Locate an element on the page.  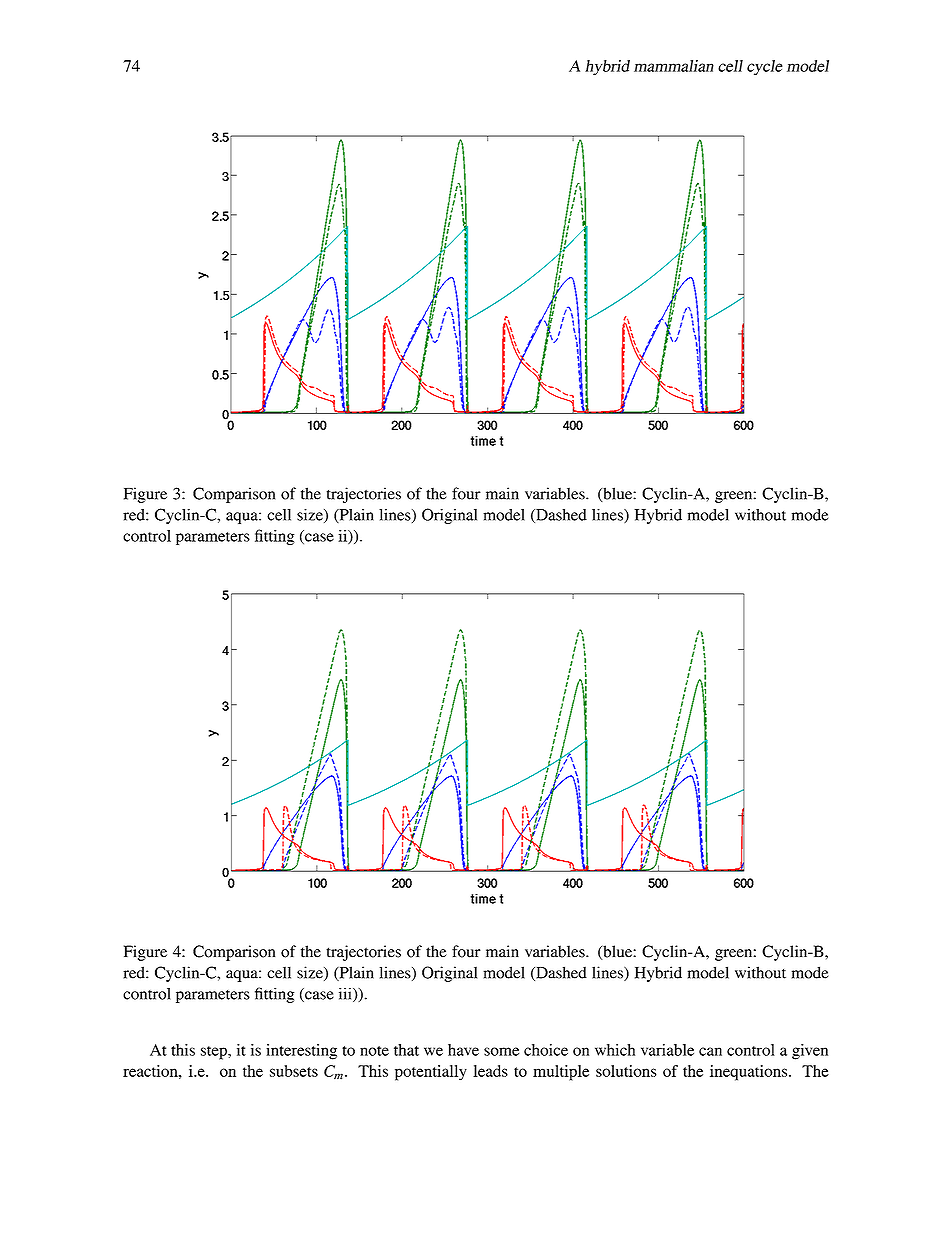
mammalian is located at coordinates (674, 66).
